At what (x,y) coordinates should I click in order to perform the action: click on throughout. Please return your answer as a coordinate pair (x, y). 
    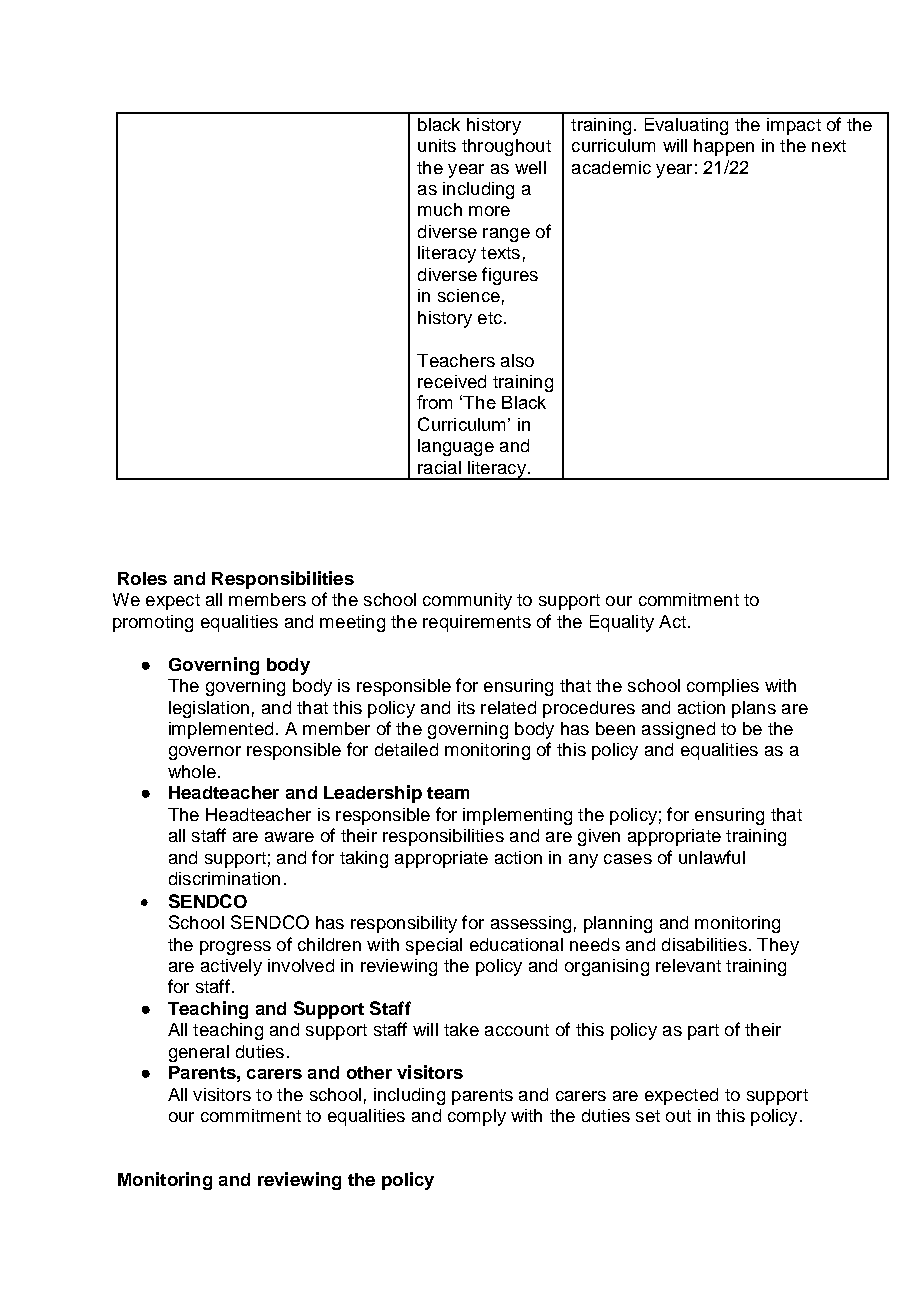
    Looking at the image, I should click on (506, 147).
